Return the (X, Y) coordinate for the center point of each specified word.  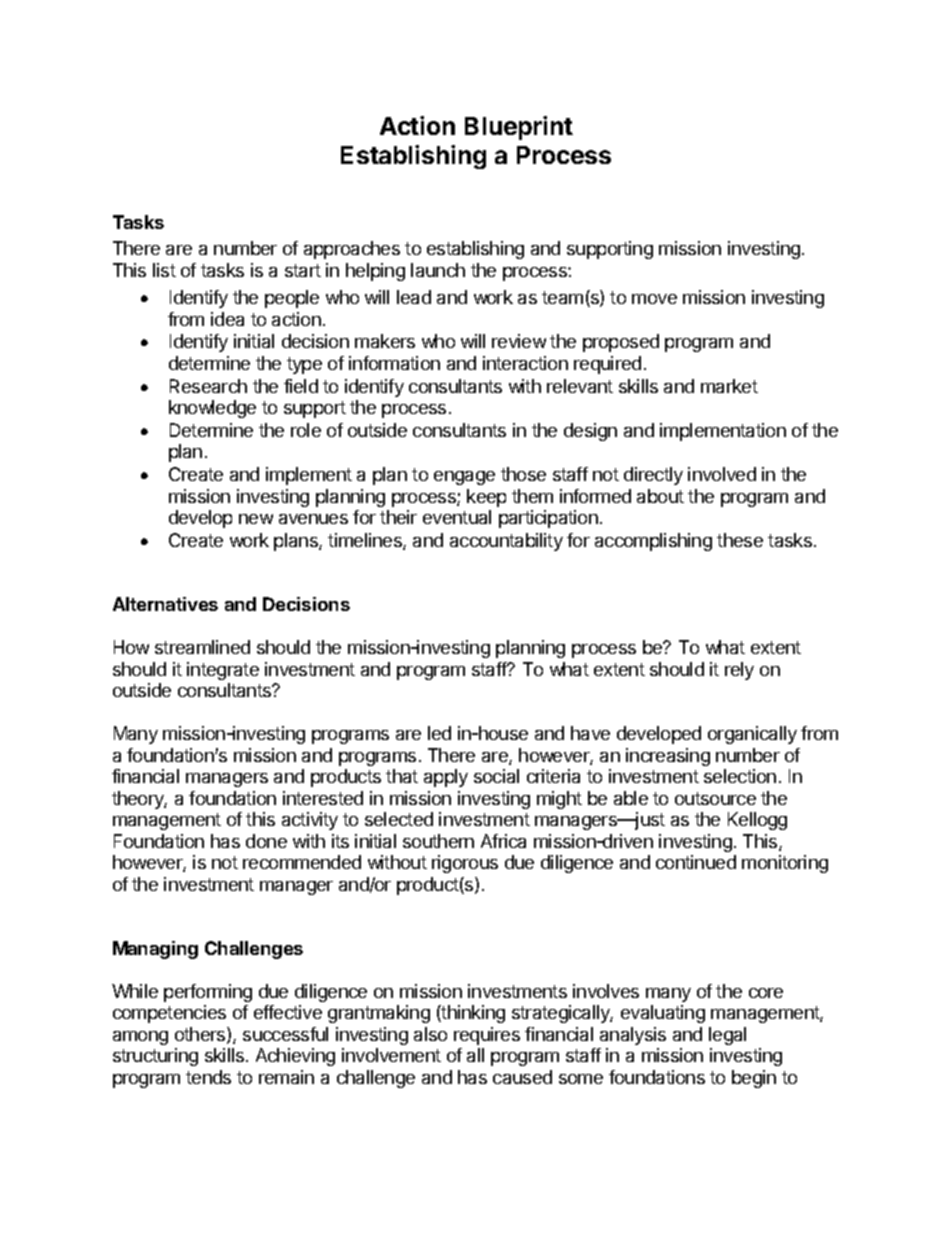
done (266, 841)
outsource (715, 798)
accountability (506, 542)
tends (208, 1077)
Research (208, 386)
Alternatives (165, 604)
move (654, 299)
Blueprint (519, 128)
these (740, 540)
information (394, 363)
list (164, 270)
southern (438, 841)
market (729, 386)
